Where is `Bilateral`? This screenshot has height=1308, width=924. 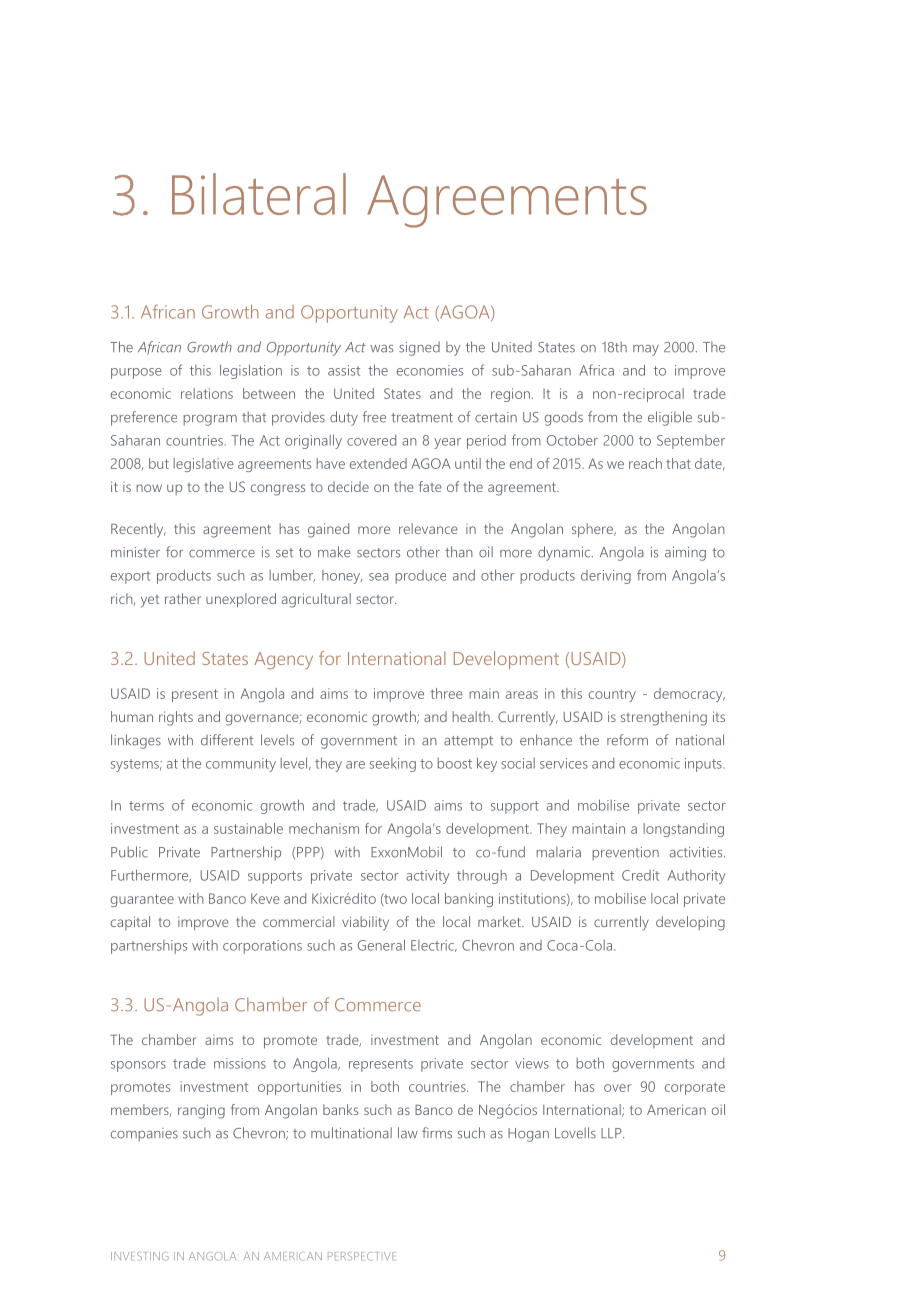
Bilateral is located at coordinates (259, 194).
